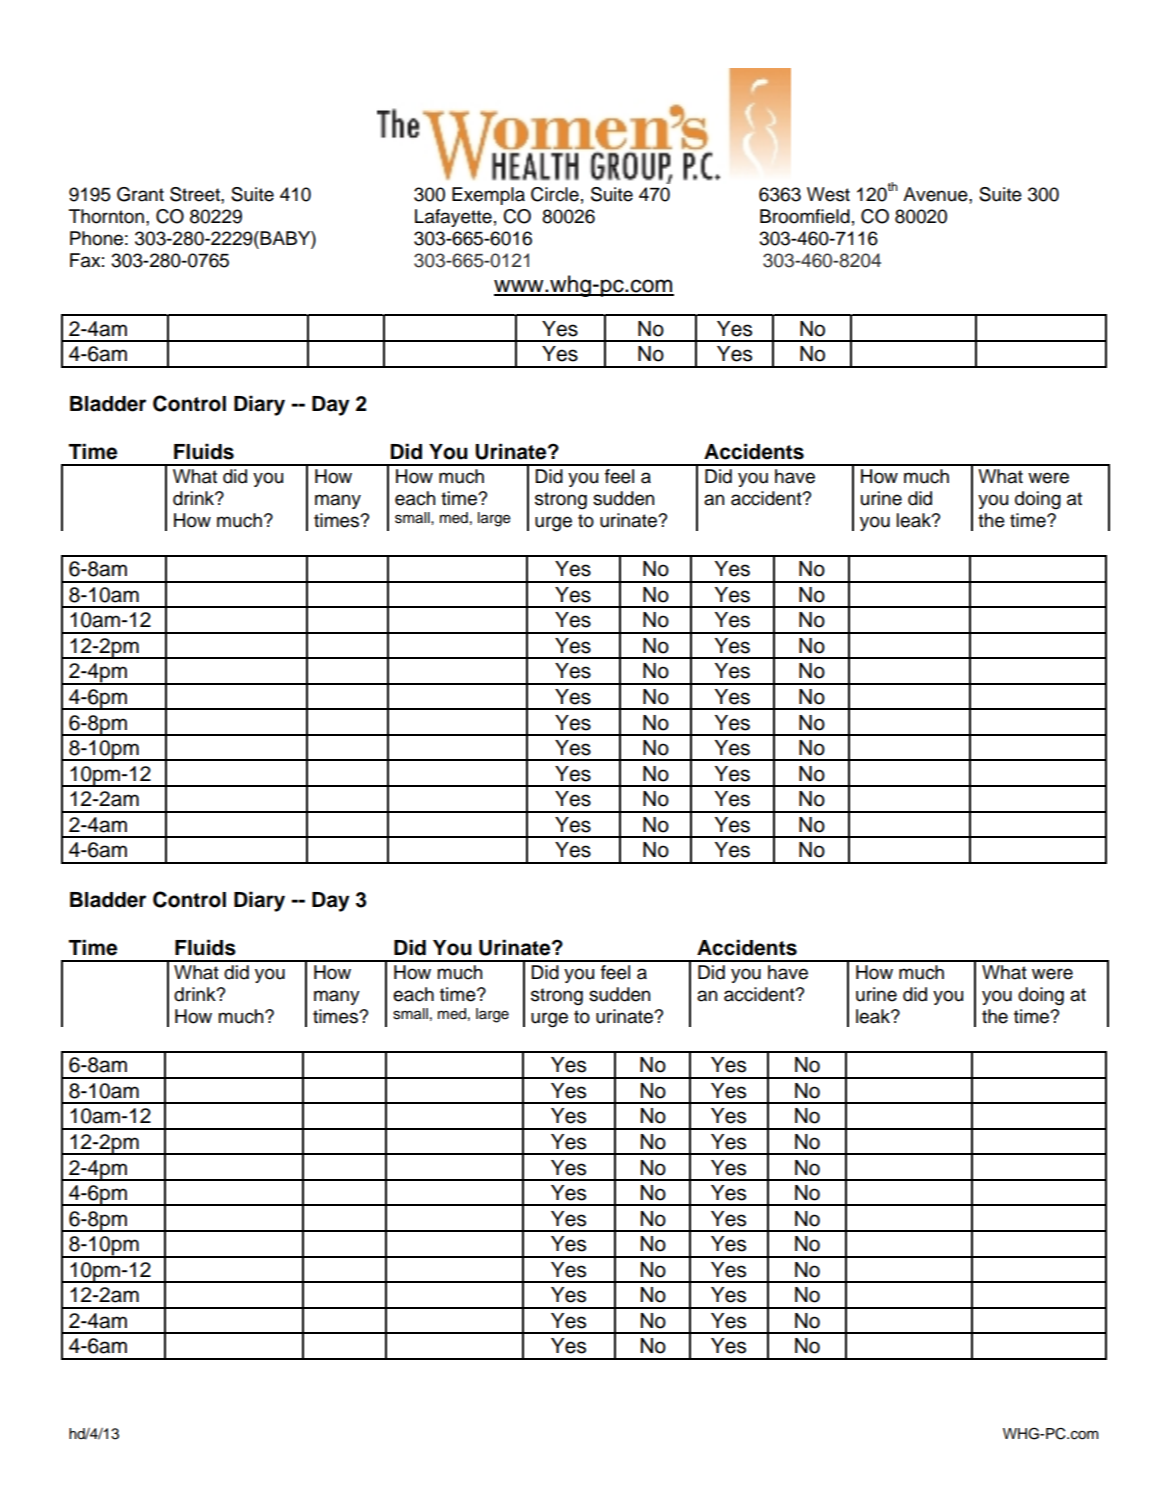 The image size is (1168, 1511). I want to click on Street, so click(196, 195).
